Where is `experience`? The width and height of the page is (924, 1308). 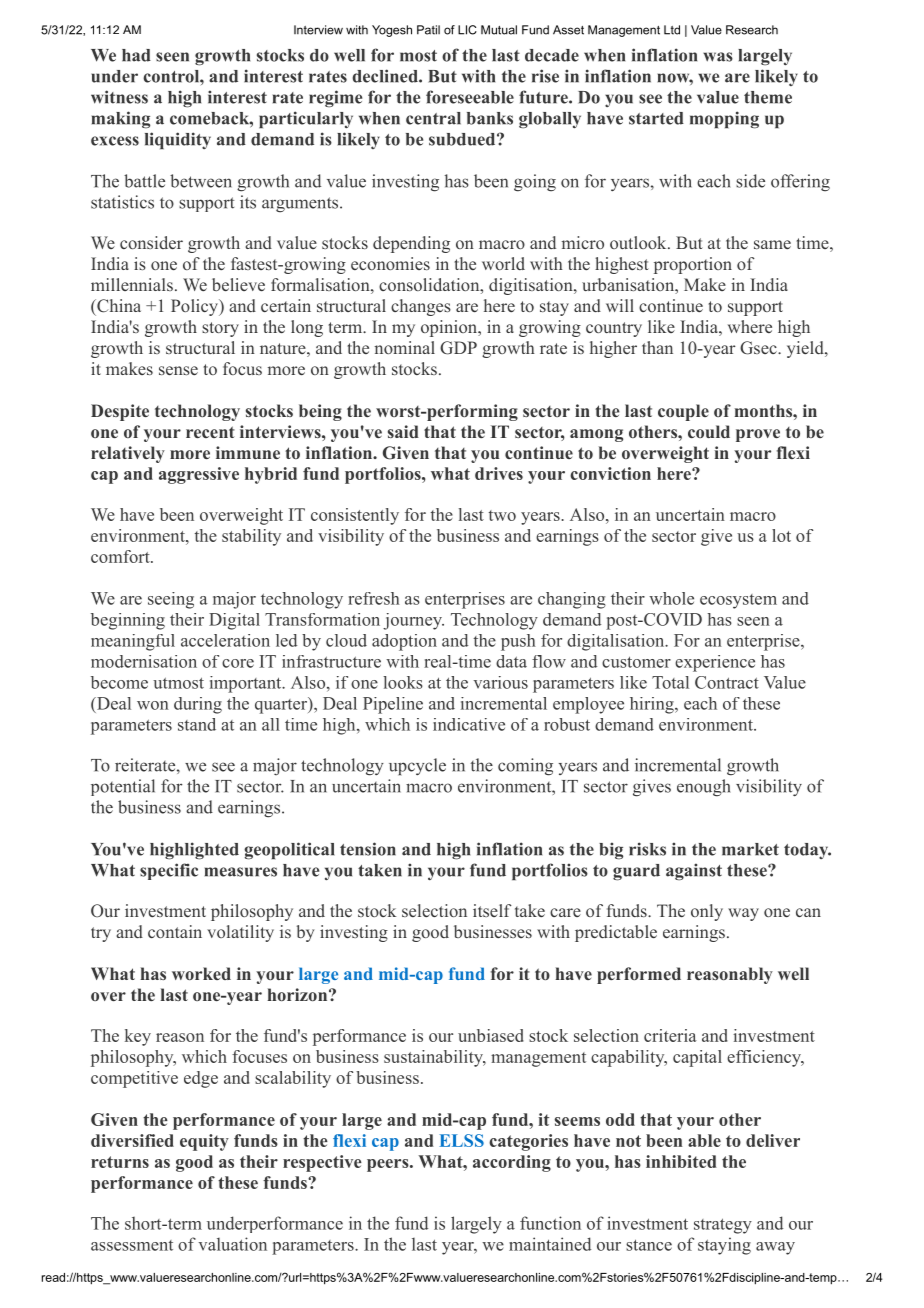 experience is located at coordinates (715, 663).
